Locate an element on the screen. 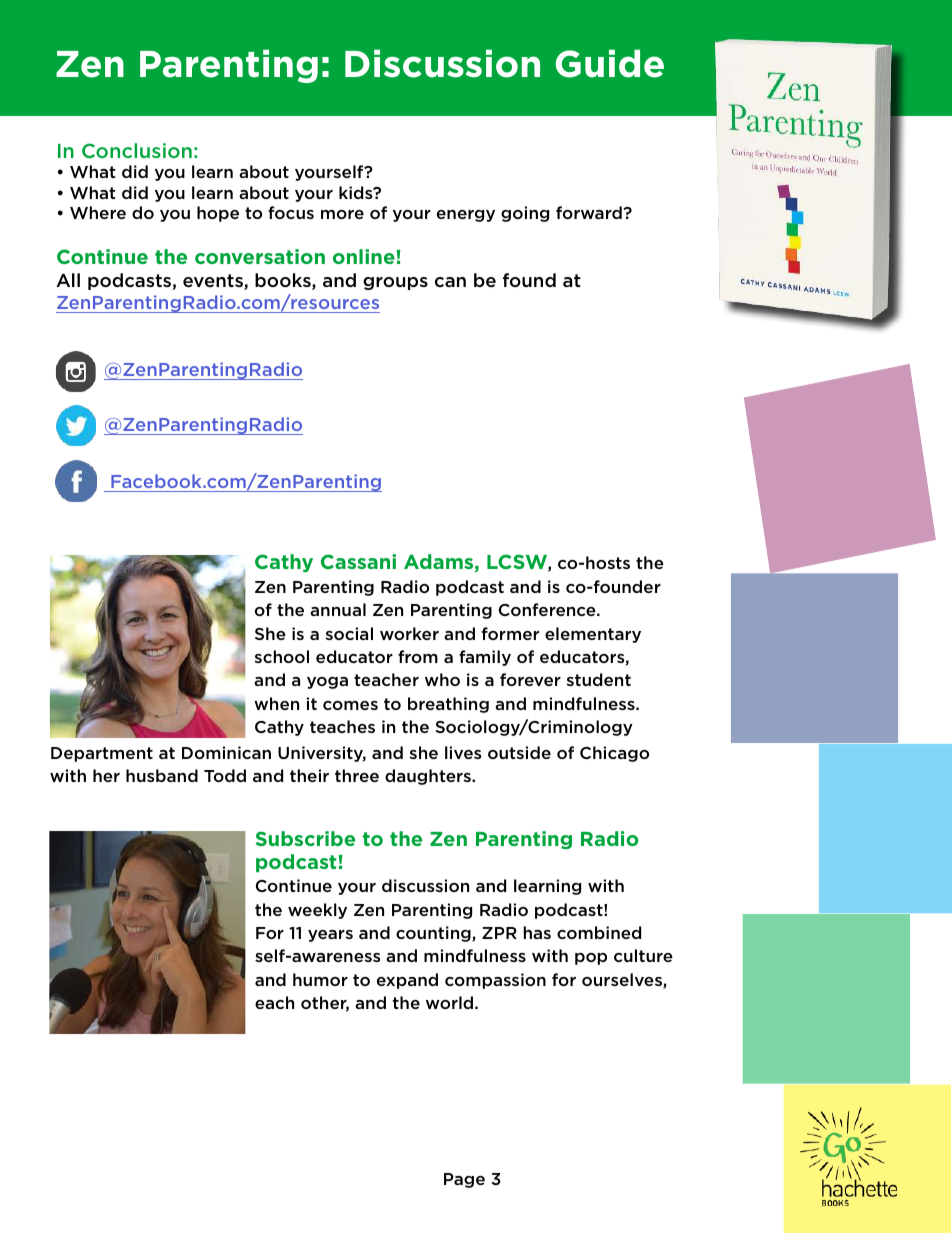 This screenshot has height=1233, width=952. Page is located at coordinates (464, 1180).
